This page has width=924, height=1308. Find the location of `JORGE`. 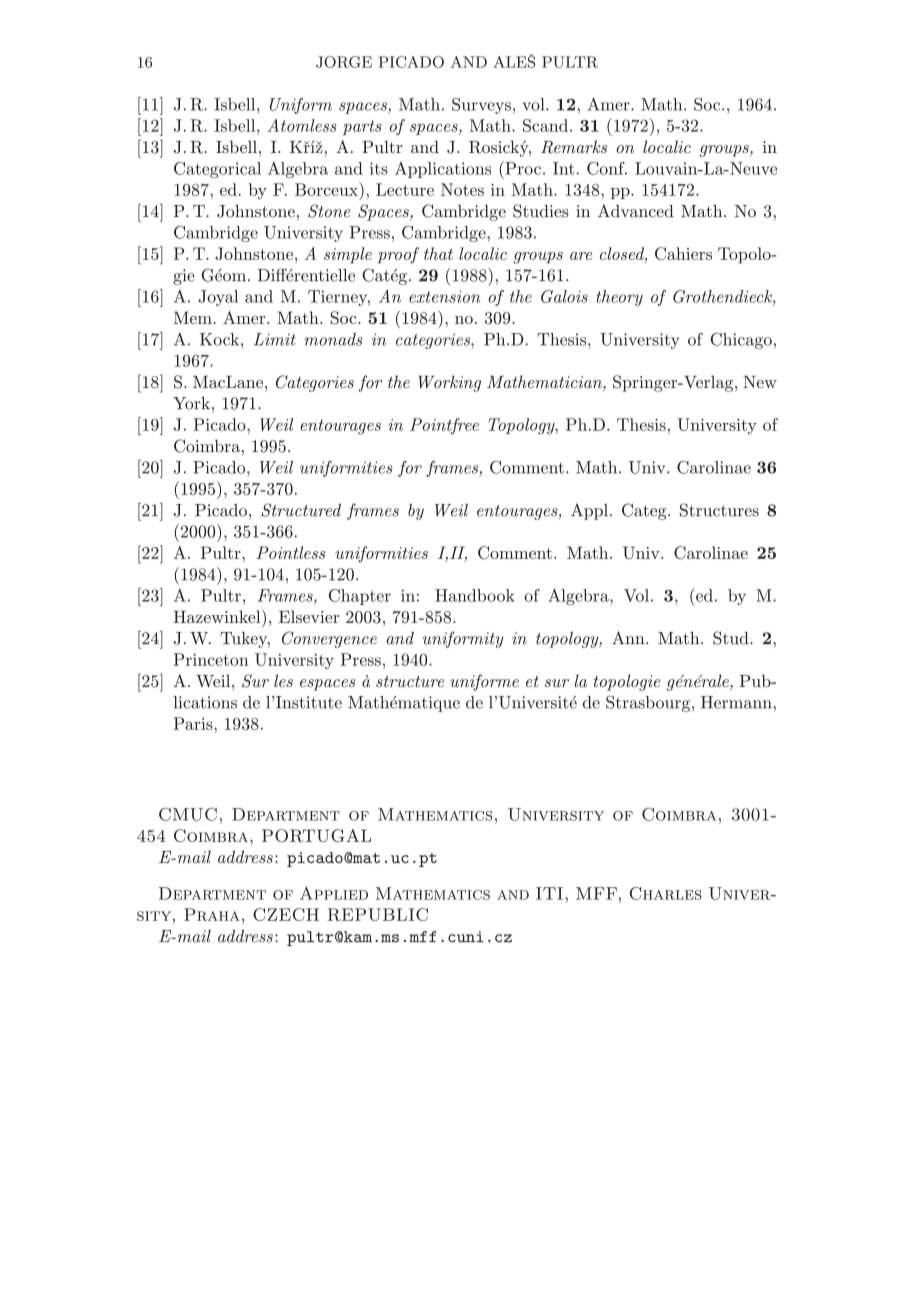

JORGE is located at coordinates (344, 62).
